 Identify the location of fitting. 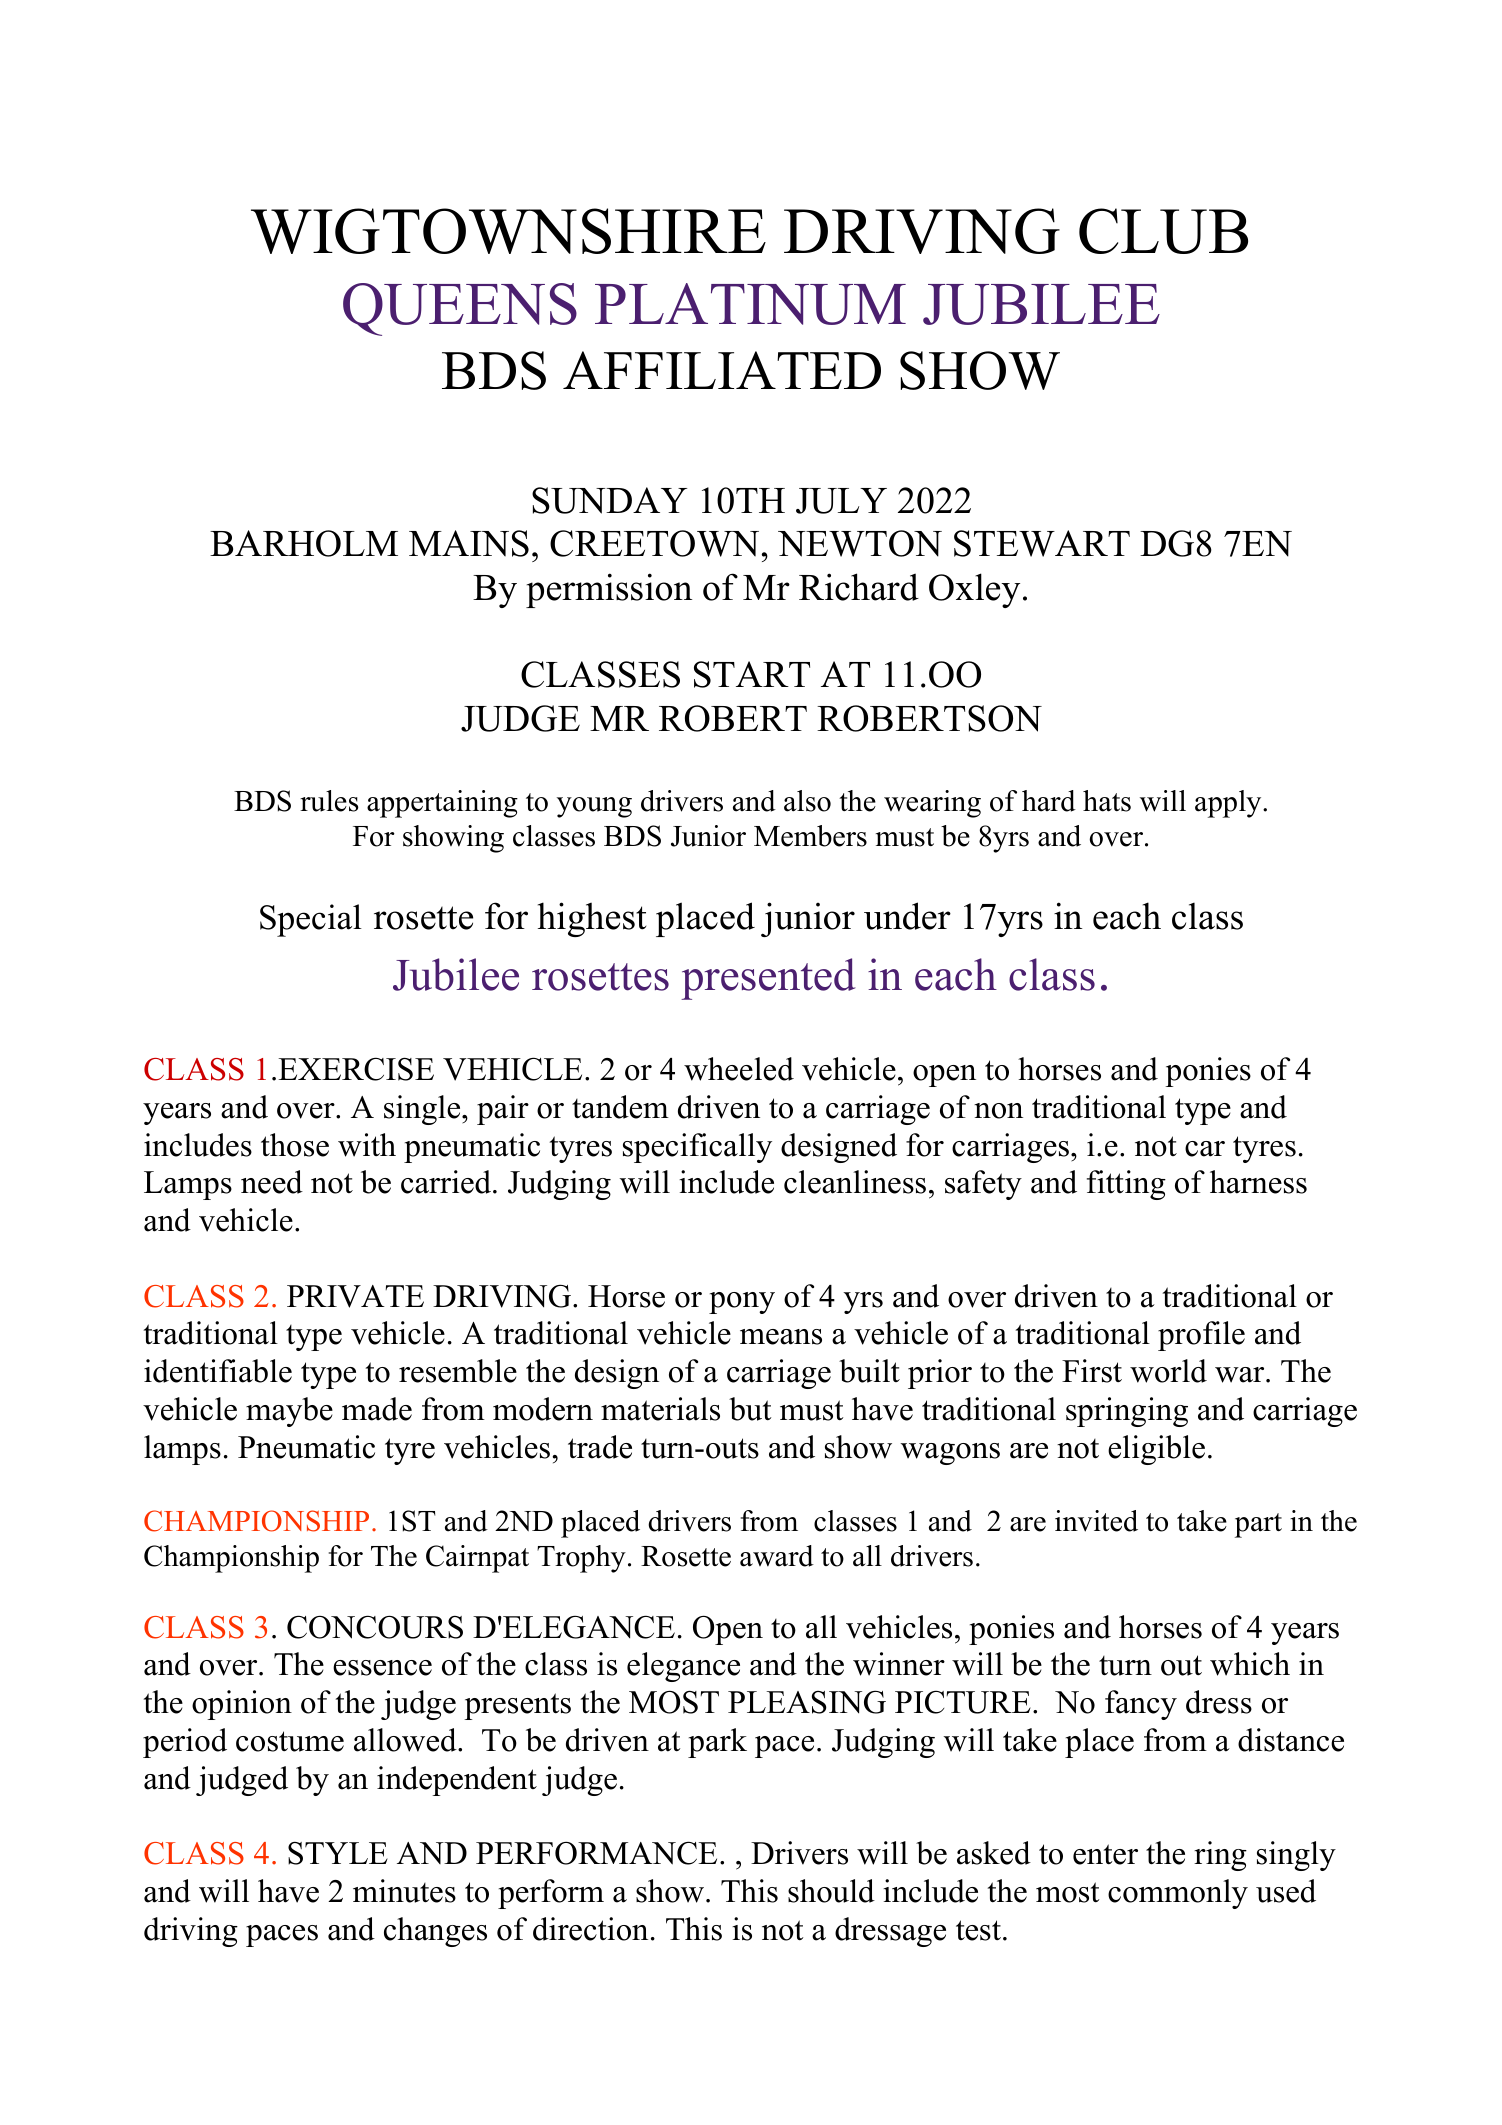
(1126, 1185).
